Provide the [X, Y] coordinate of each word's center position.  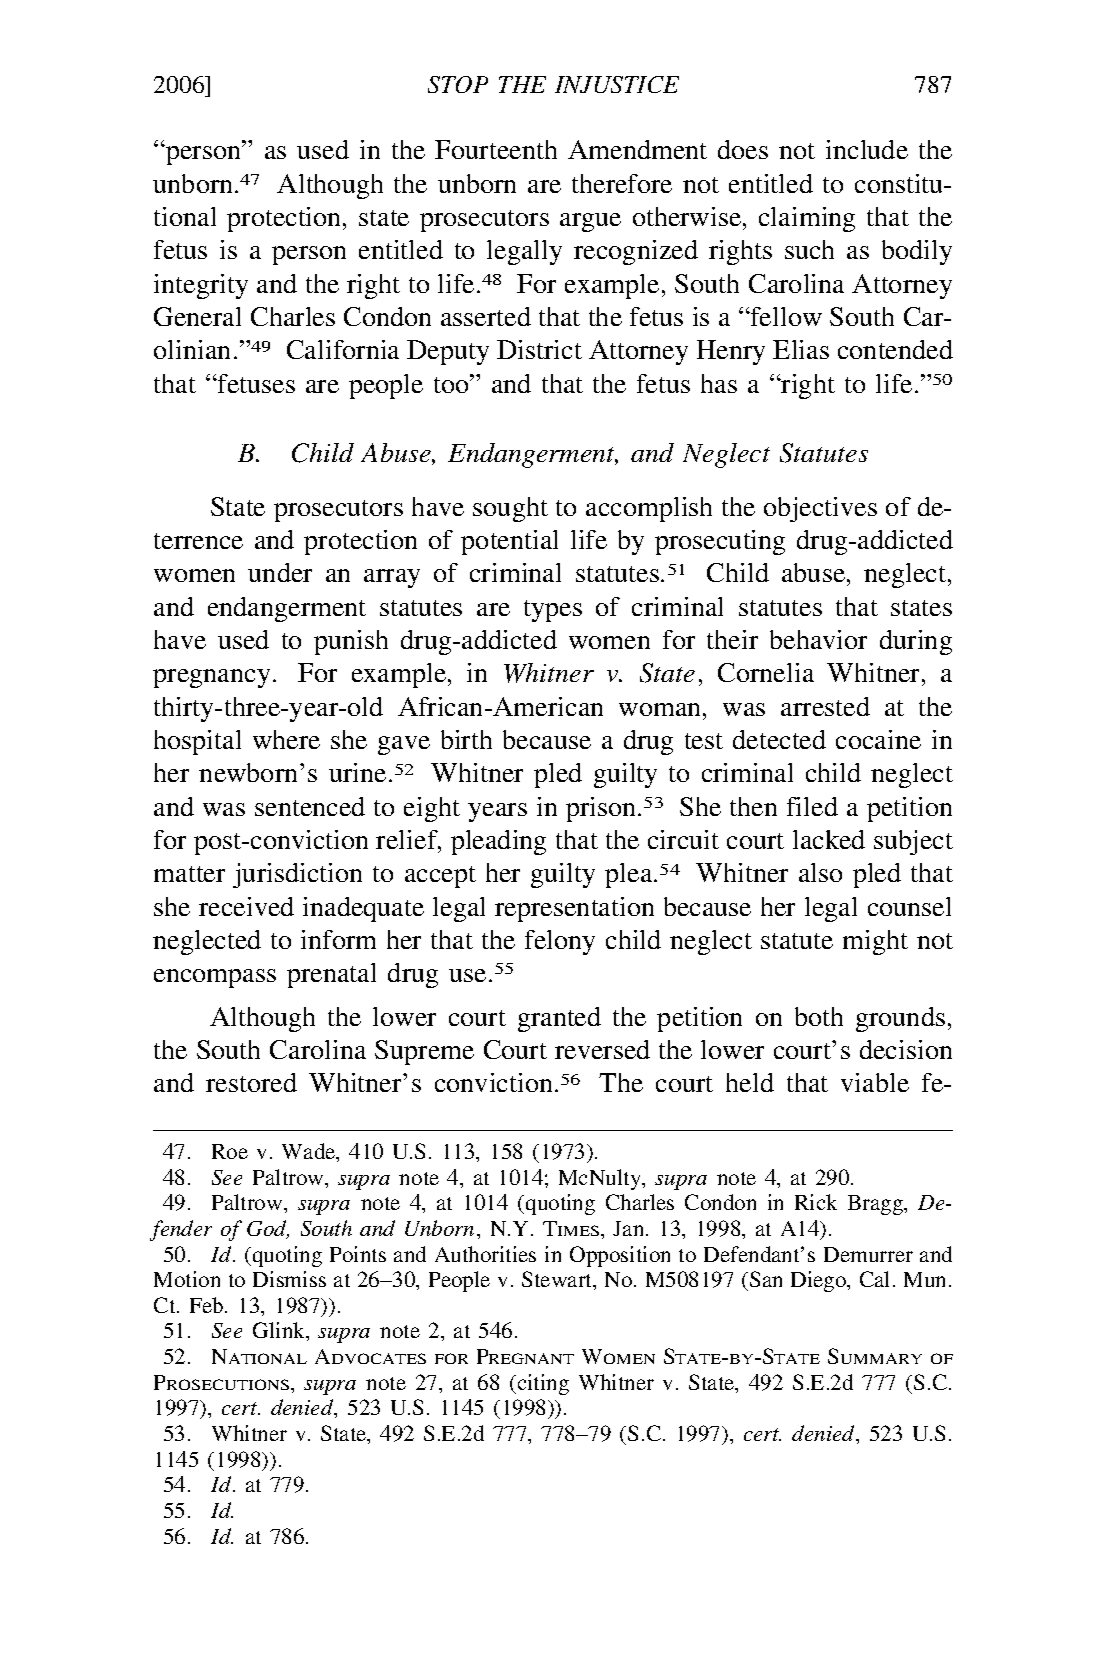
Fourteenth [496, 149]
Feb [208, 1305]
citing [542, 1384]
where [286, 739]
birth [466, 739]
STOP [458, 84]
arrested [825, 706]
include [867, 149]
